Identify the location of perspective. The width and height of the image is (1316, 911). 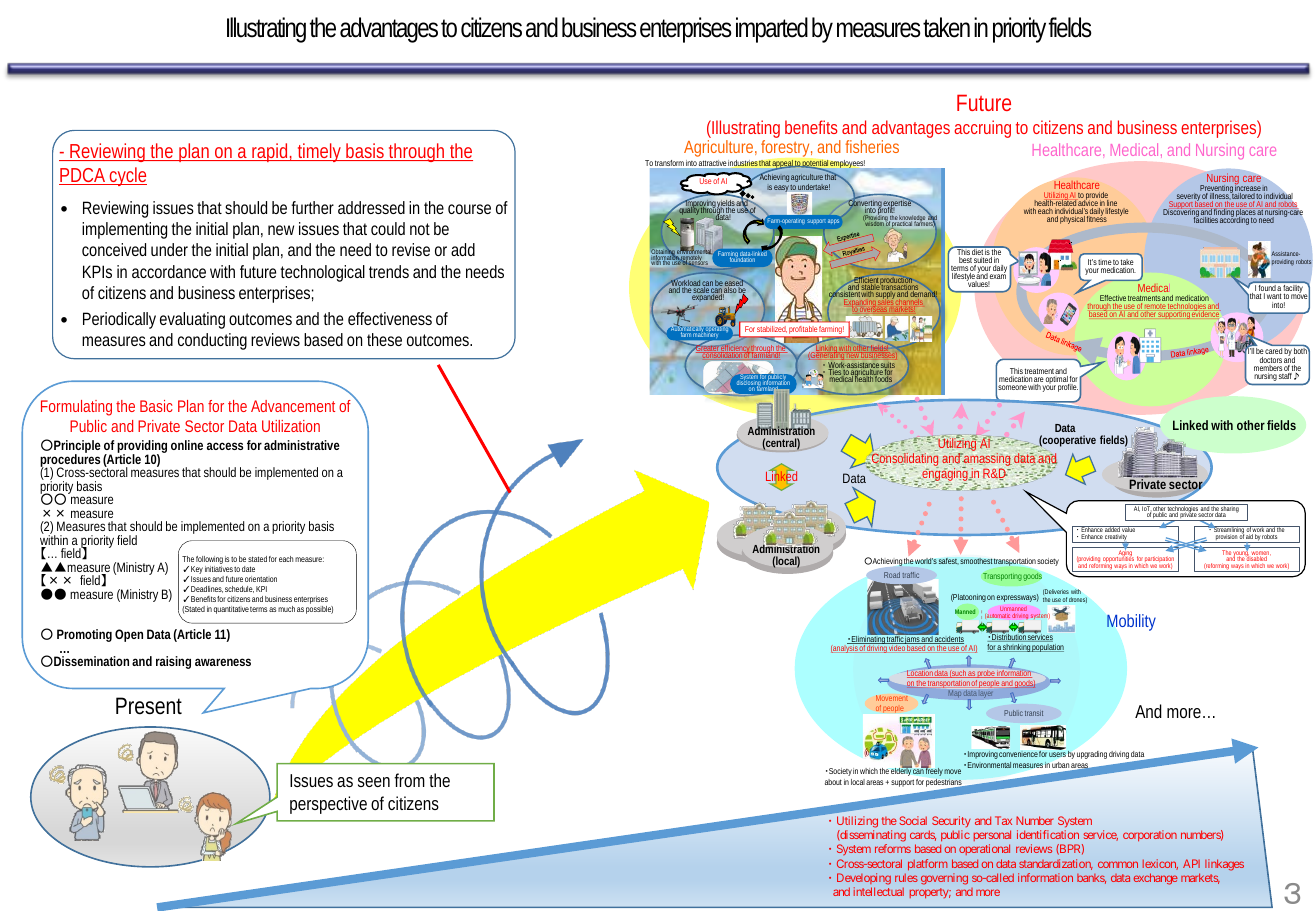
(328, 805).
